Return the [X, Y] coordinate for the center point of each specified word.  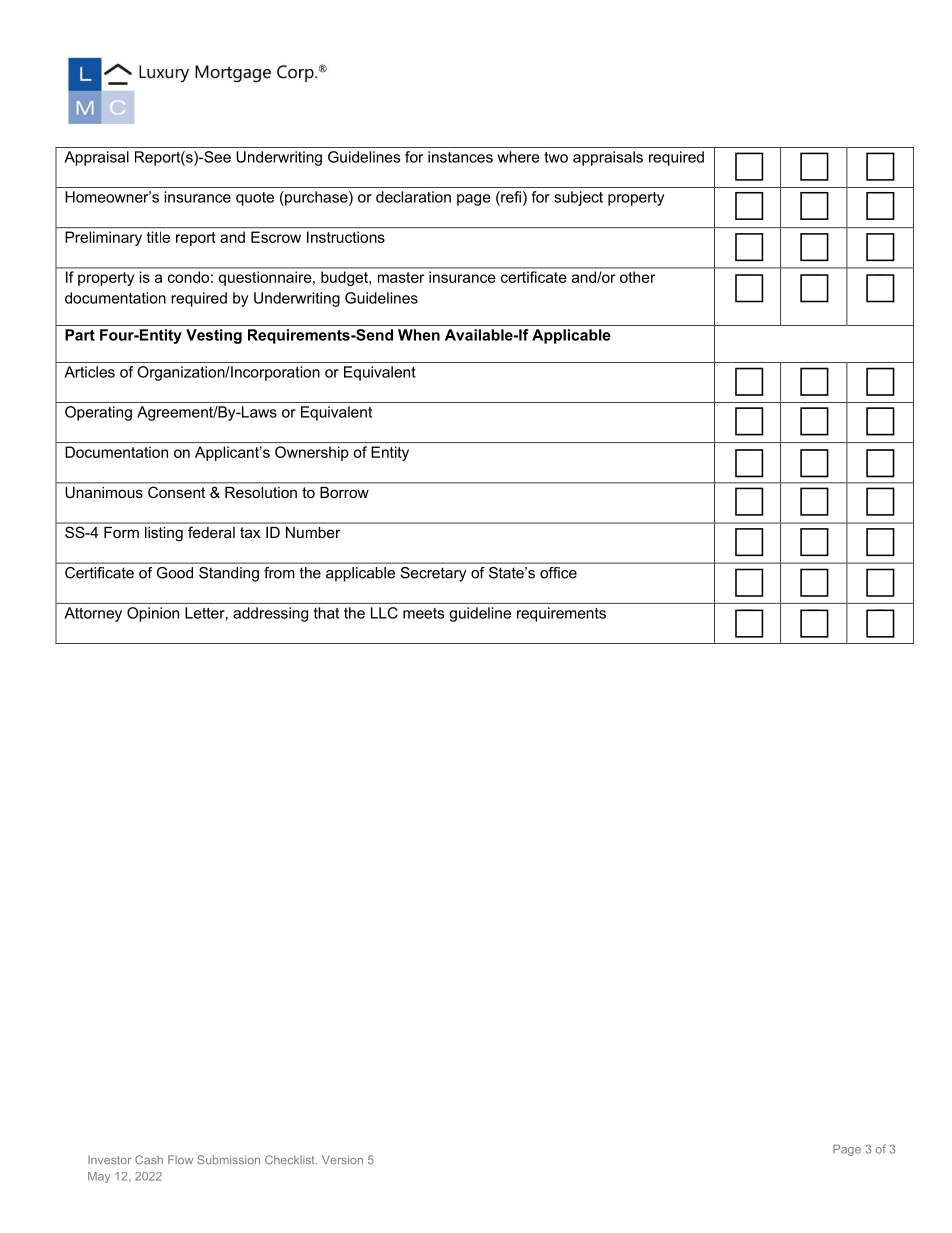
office [558, 573]
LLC [384, 613]
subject [578, 198]
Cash [149, 1159]
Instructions [346, 237]
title [158, 237]
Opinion [153, 614]
